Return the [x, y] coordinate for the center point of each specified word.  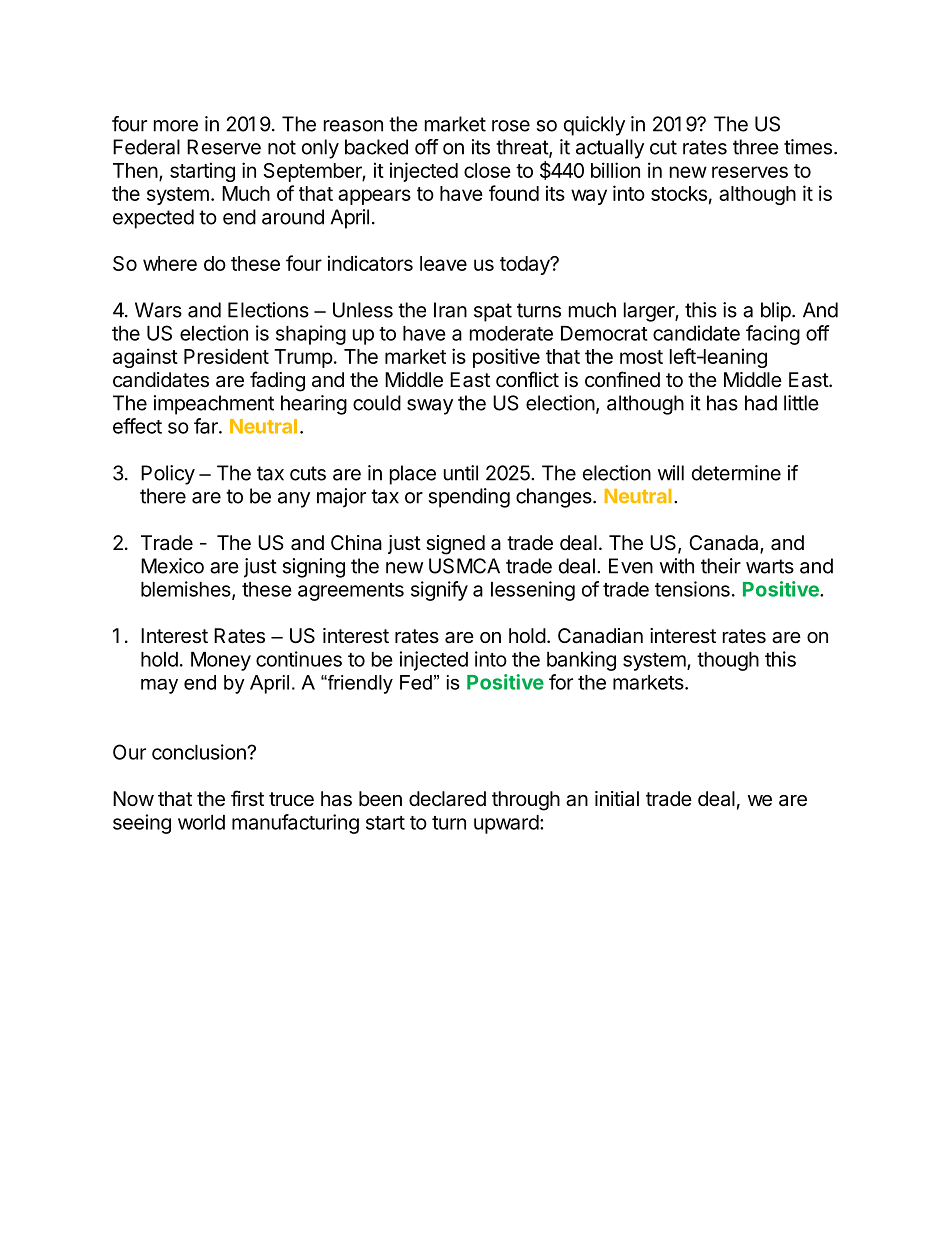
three [756, 147]
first [247, 798]
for [561, 682]
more [176, 126]
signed [455, 545]
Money [221, 661]
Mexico [172, 566]
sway [430, 407]
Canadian [600, 636]
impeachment [214, 405]
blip [776, 312]
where [170, 263]
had [761, 403]
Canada [725, 544]
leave [443, 263]
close [487, 170]
